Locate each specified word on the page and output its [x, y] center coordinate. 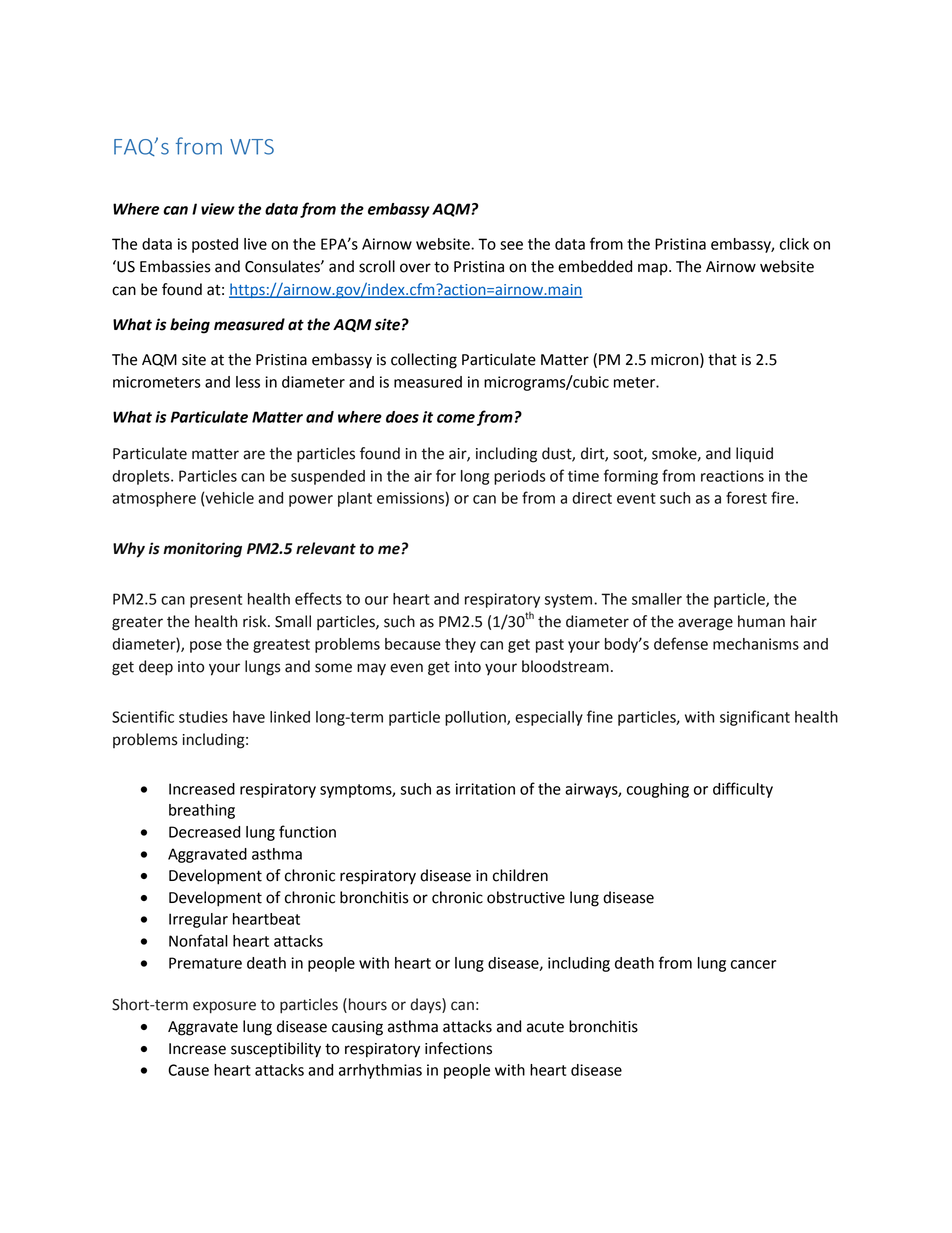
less [248, 382]
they [460, 645]
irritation [485, 789]
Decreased [204, 832]
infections [458, 1048]
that [722, 359]
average [705, 624]
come [456, 418]
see [511, 245]
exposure [224, 1007]
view [218, 209]
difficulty [743, 790]
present [216, 601]
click [794, 244]
